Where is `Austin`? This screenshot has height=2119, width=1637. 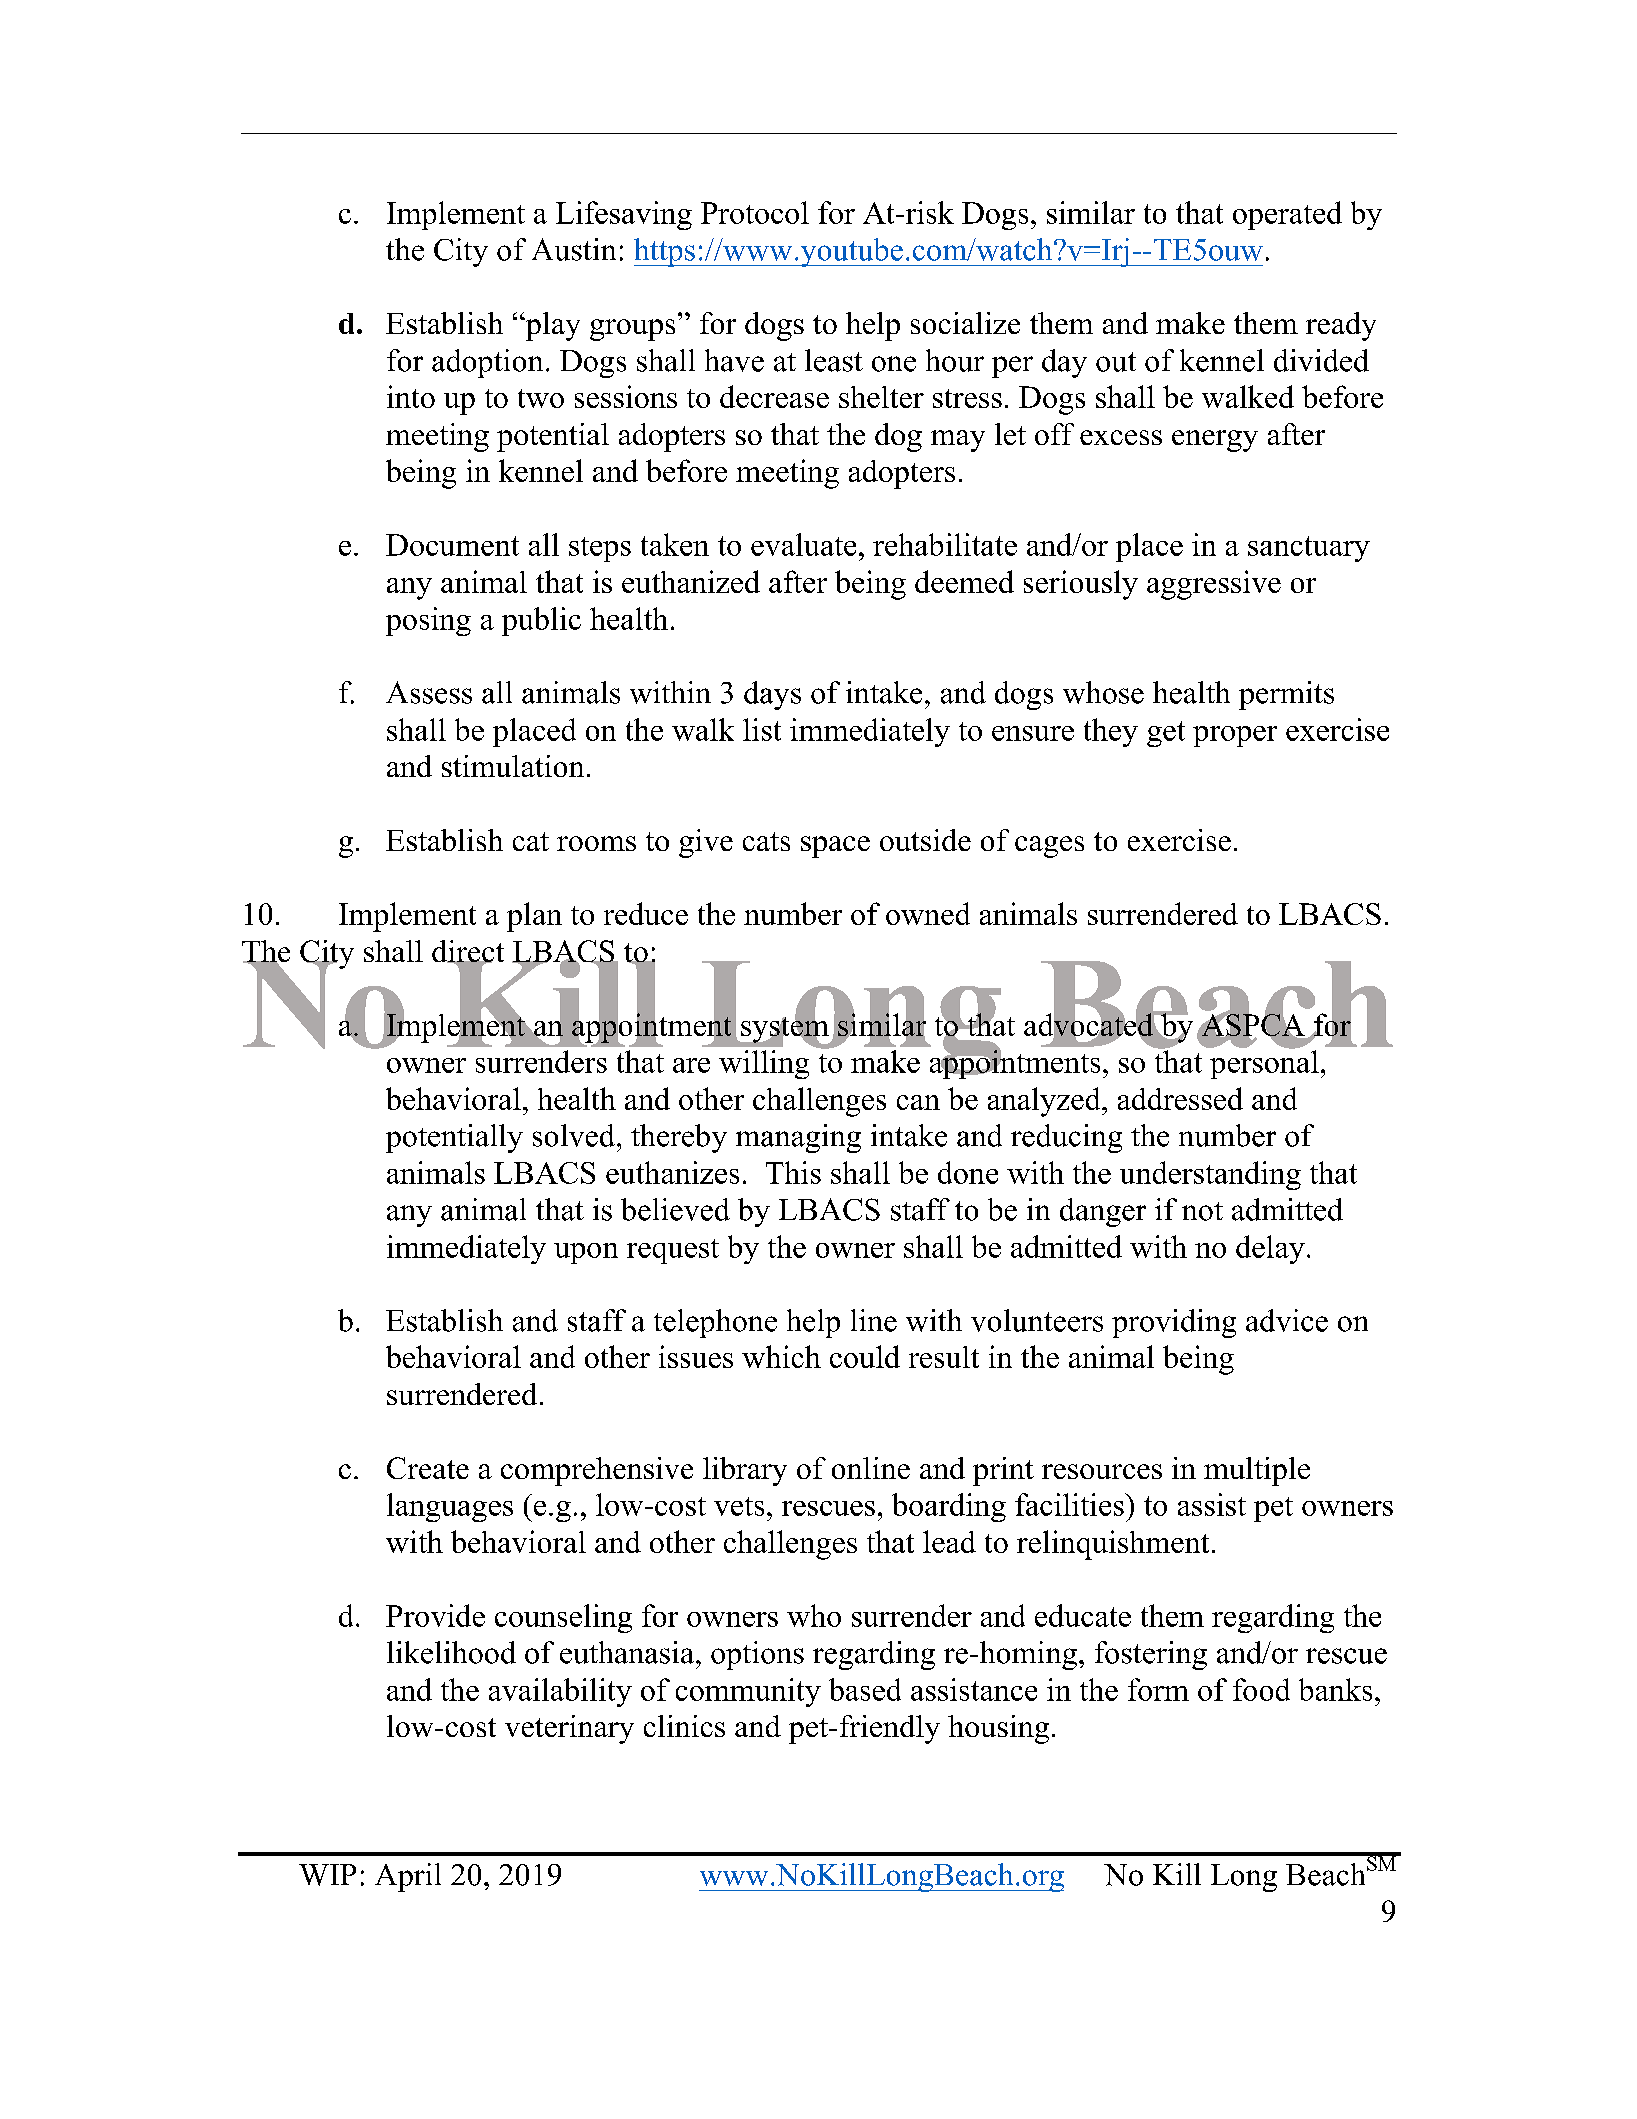
Austin is located at coordinates (574, 249).
